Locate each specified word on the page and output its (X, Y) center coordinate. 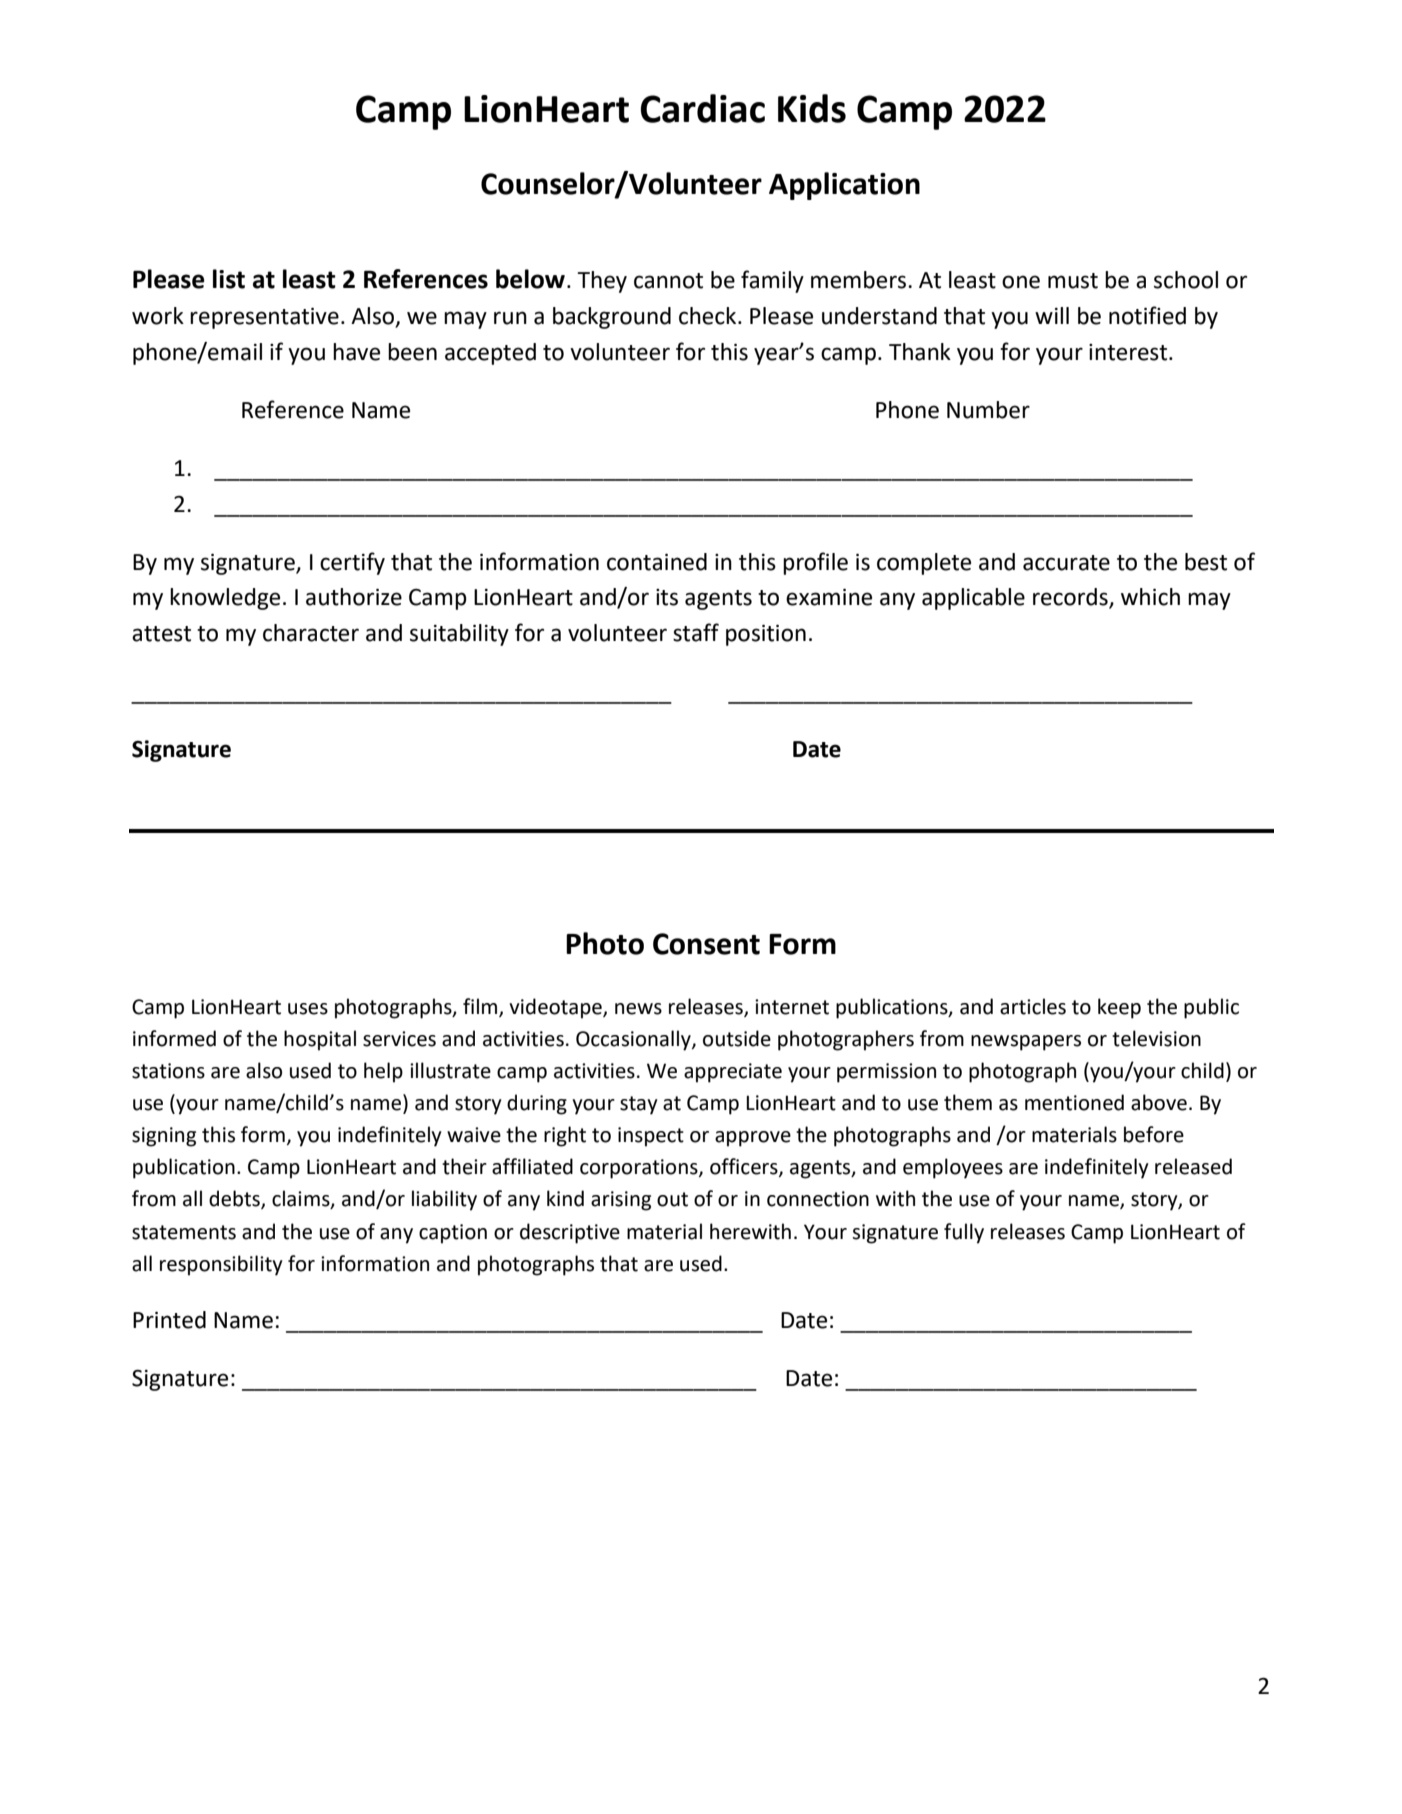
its (667, 597)
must (1073, 281)
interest (1129, 352)
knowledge (225, 599)
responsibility (221, 1265)
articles (1033, 1006)
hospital (320, 1040)
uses (308, 1009)
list (229, 279)
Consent (706, 944)
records (1071, 598)
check (709, 316)
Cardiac (703, 108)
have (356, 352)
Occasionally (634, 1040)
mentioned (1074, 1102)
